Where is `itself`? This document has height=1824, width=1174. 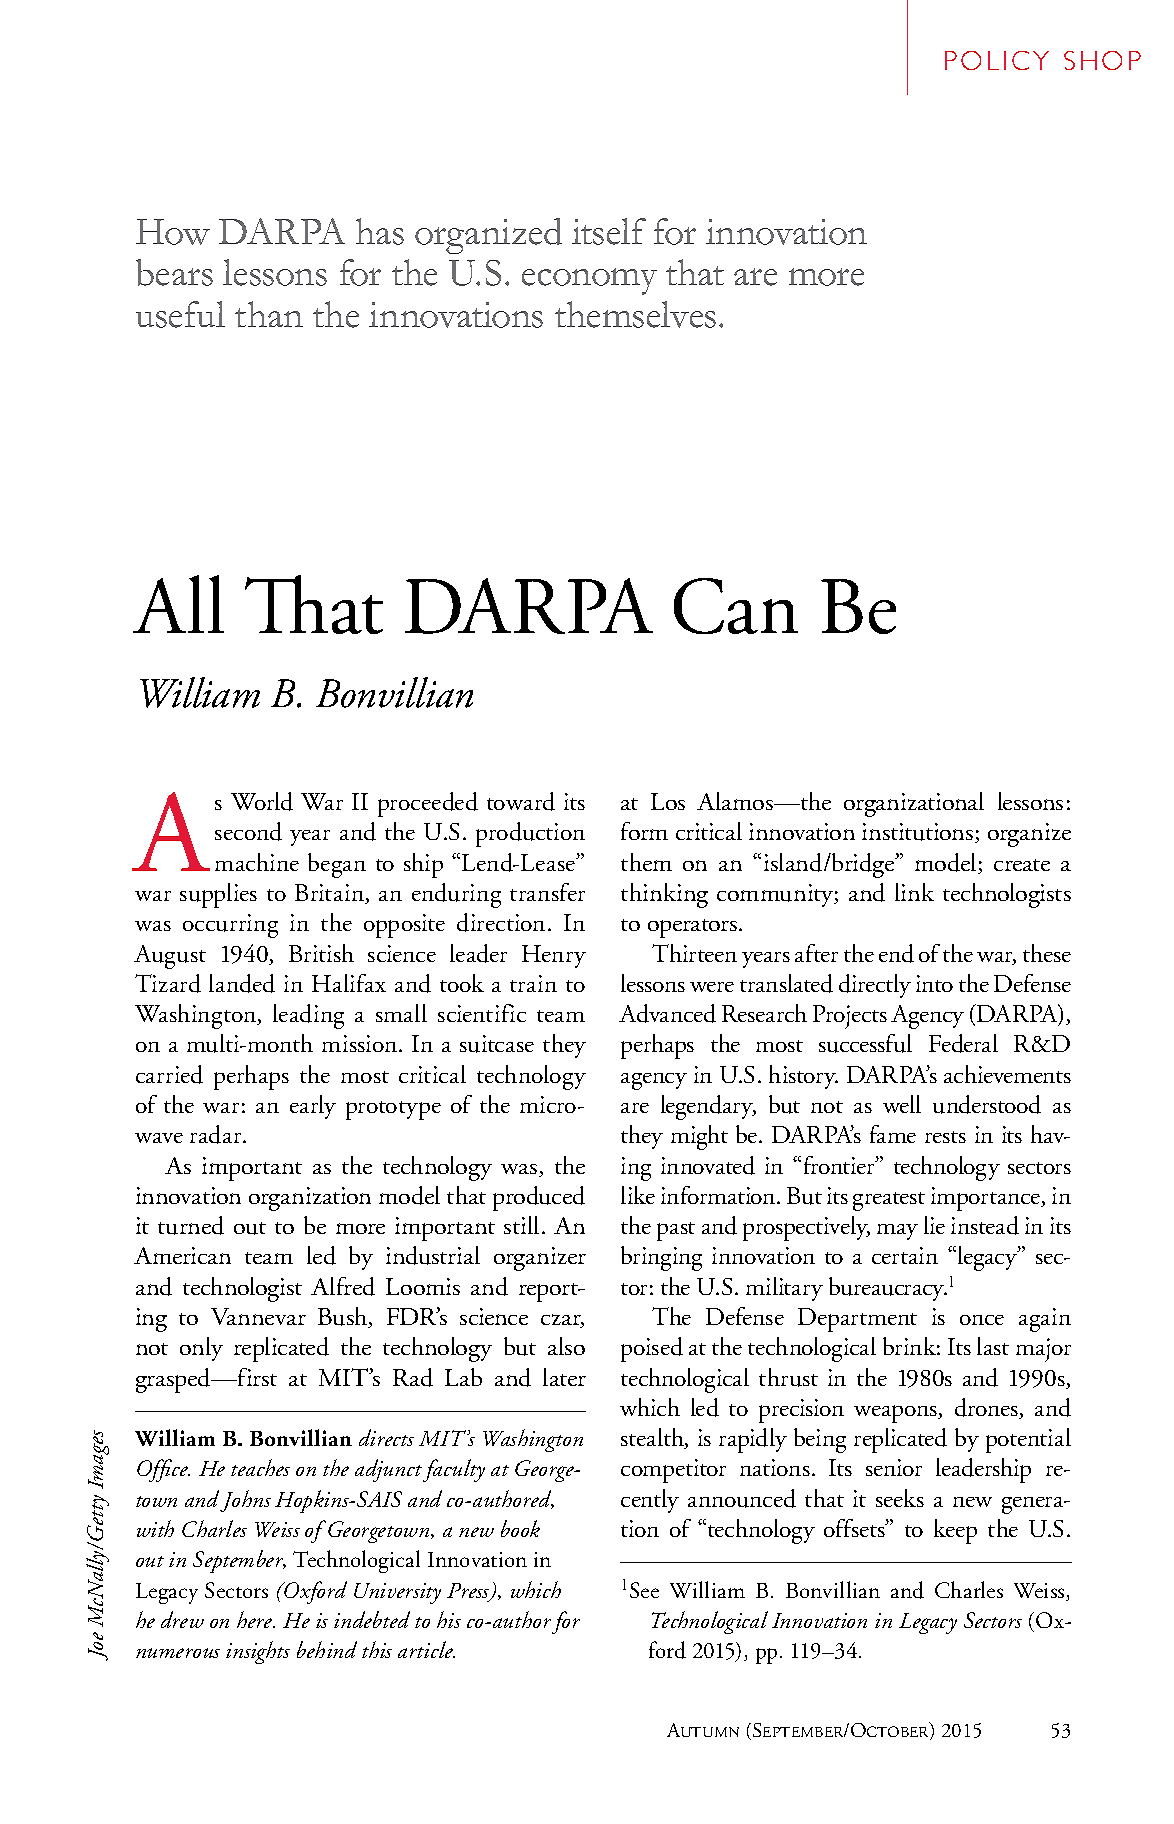
itself is located at coordinates (609, 231).
